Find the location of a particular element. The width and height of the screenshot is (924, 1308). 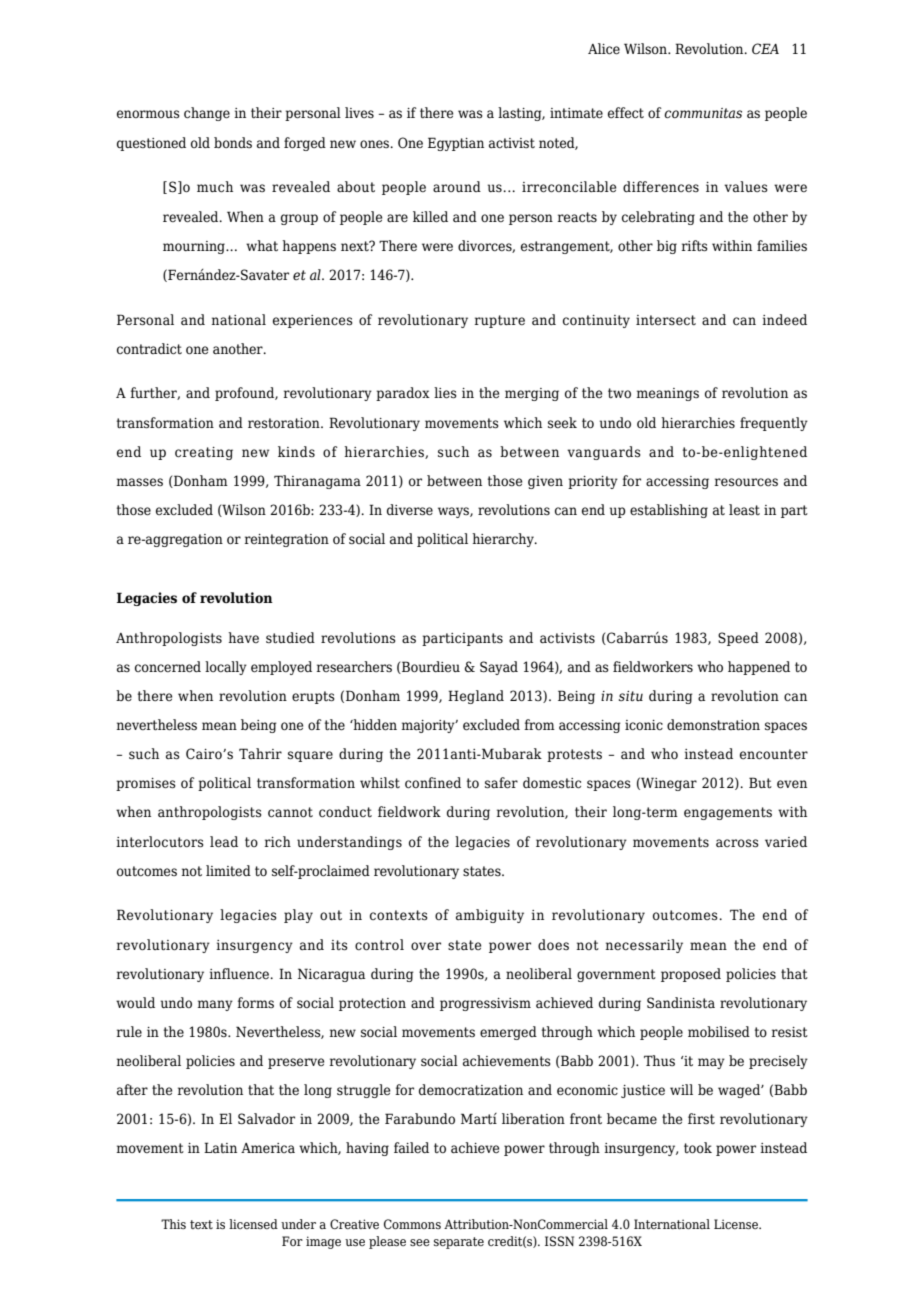

lead is located at coordinates (224, 842).
